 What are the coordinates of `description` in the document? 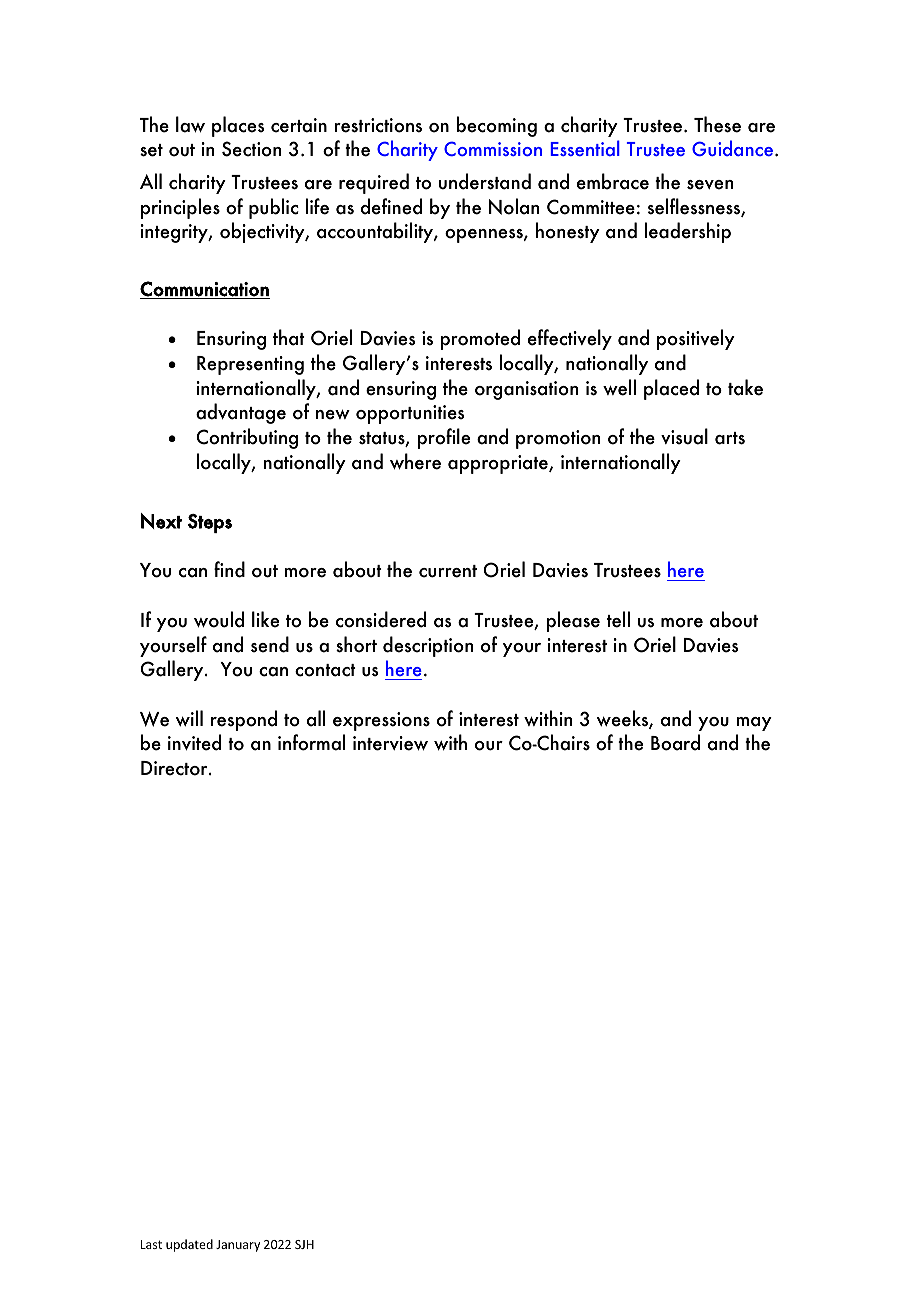 It's located at (428, 646).
